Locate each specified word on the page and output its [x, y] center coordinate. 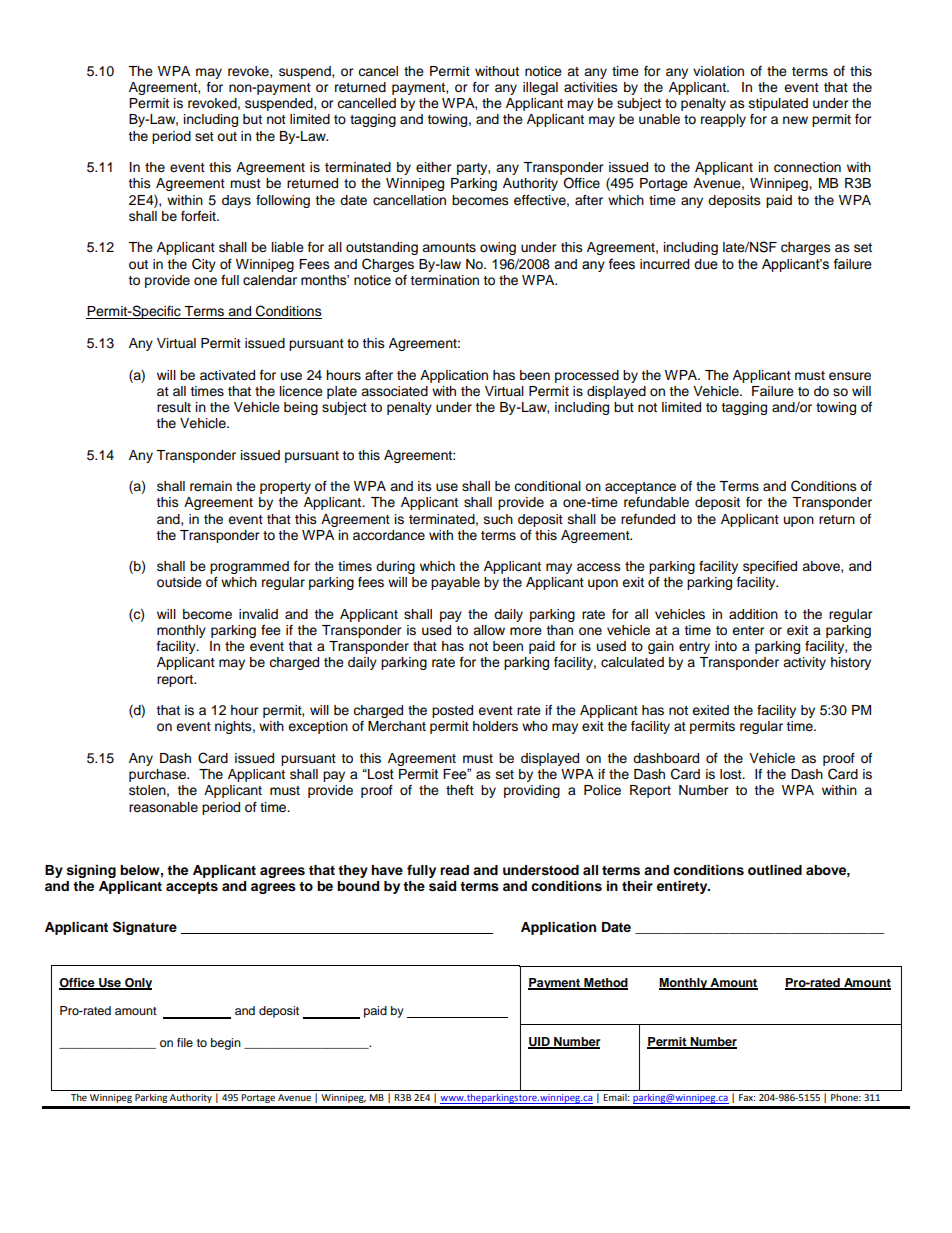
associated [394, 391]
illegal [540, 88]
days [236, 201]
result [174, 407]
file [185, 1042]
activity [804, 663]
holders [495, 726]
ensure [850, 376]
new [795, 120]
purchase [159, 775]
